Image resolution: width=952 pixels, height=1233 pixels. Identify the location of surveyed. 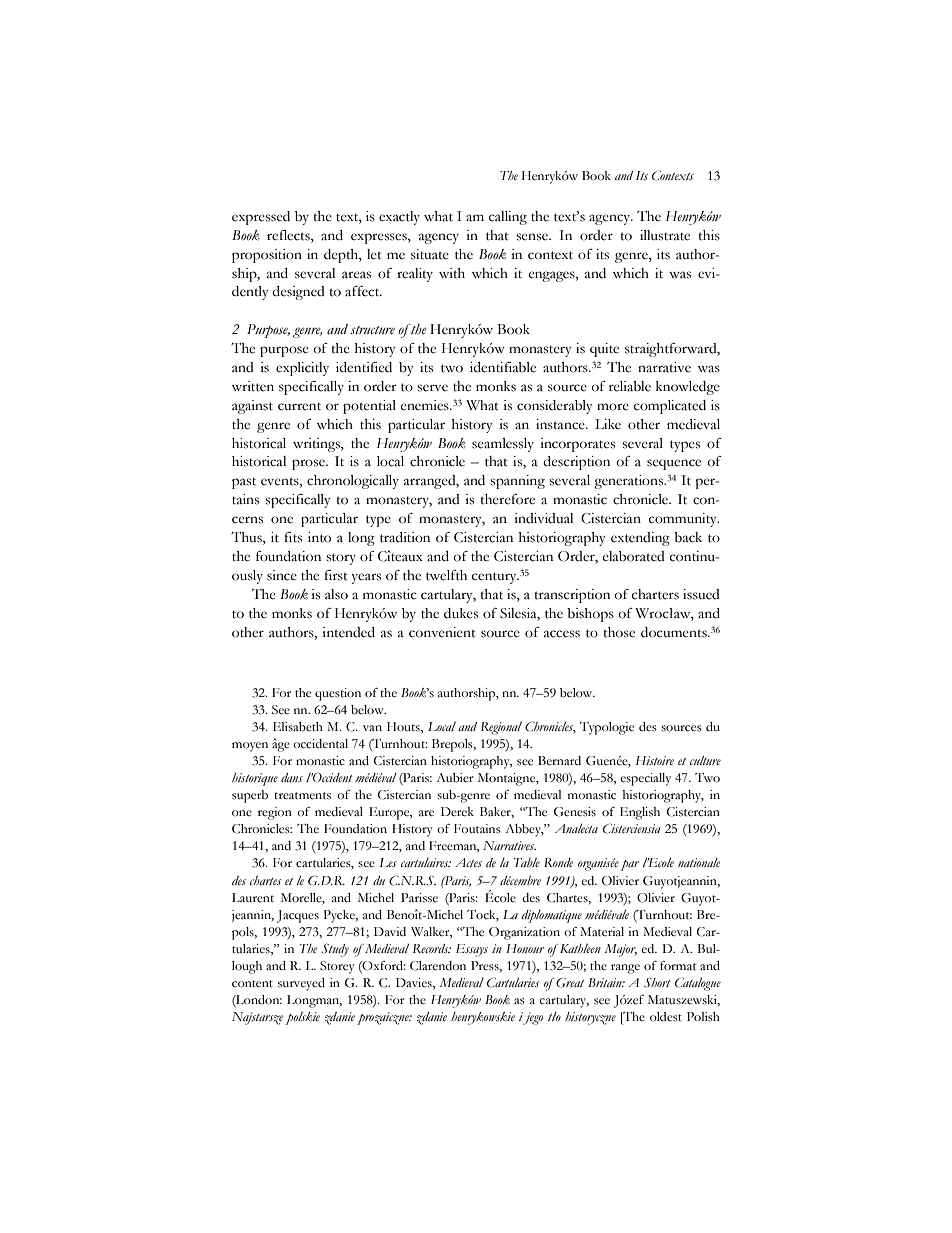
(301, 984).
